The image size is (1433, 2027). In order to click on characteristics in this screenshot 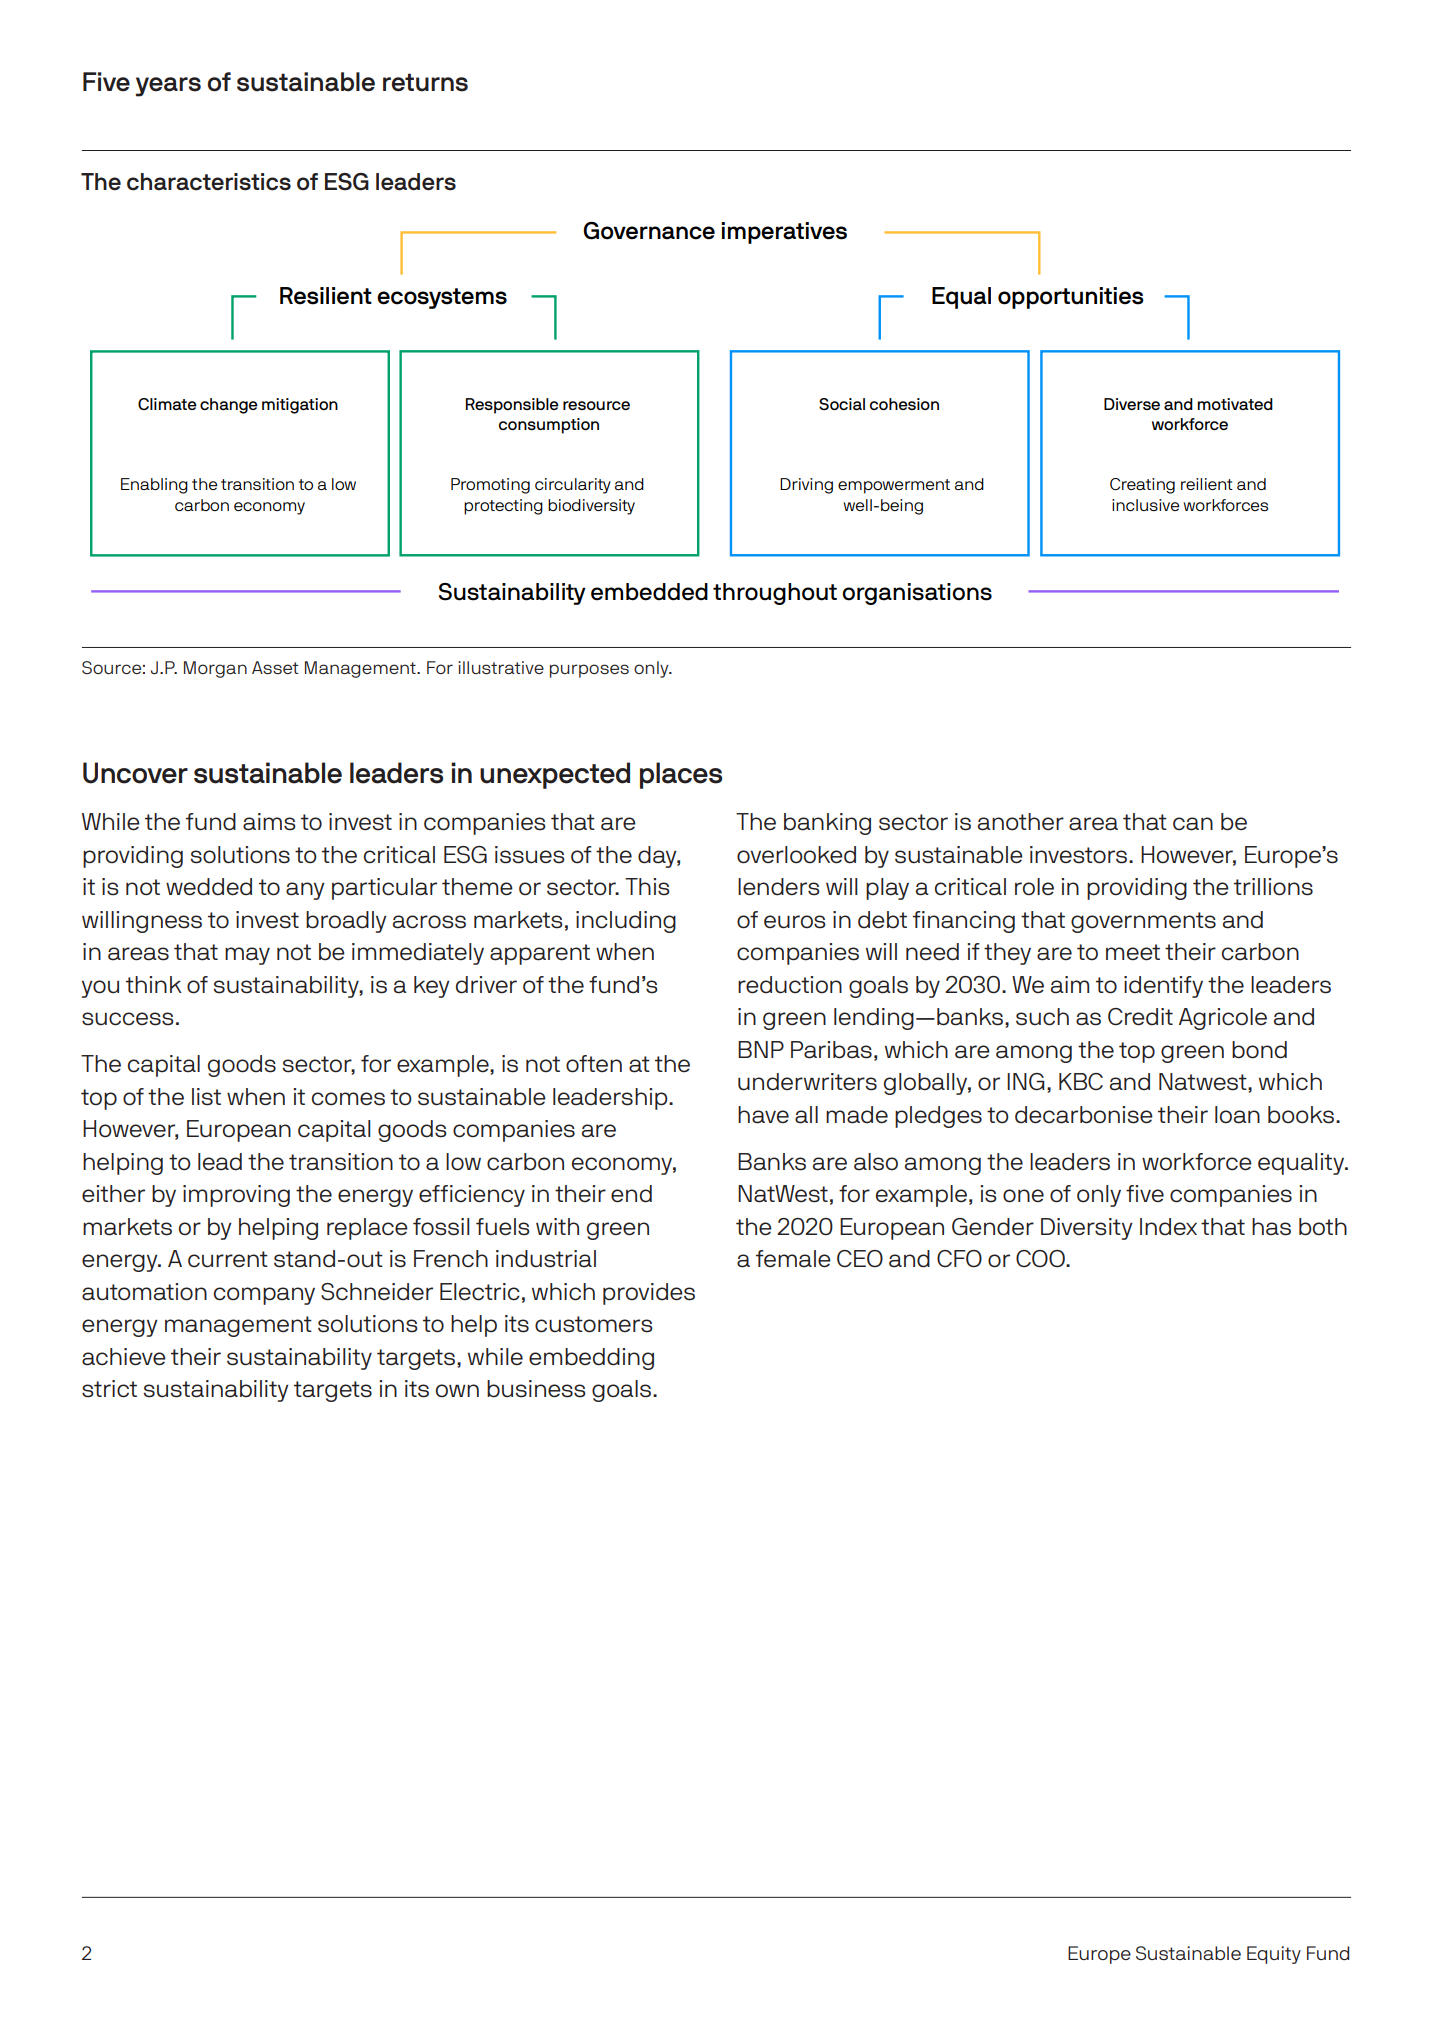, I will do `click(209, 182)`.
